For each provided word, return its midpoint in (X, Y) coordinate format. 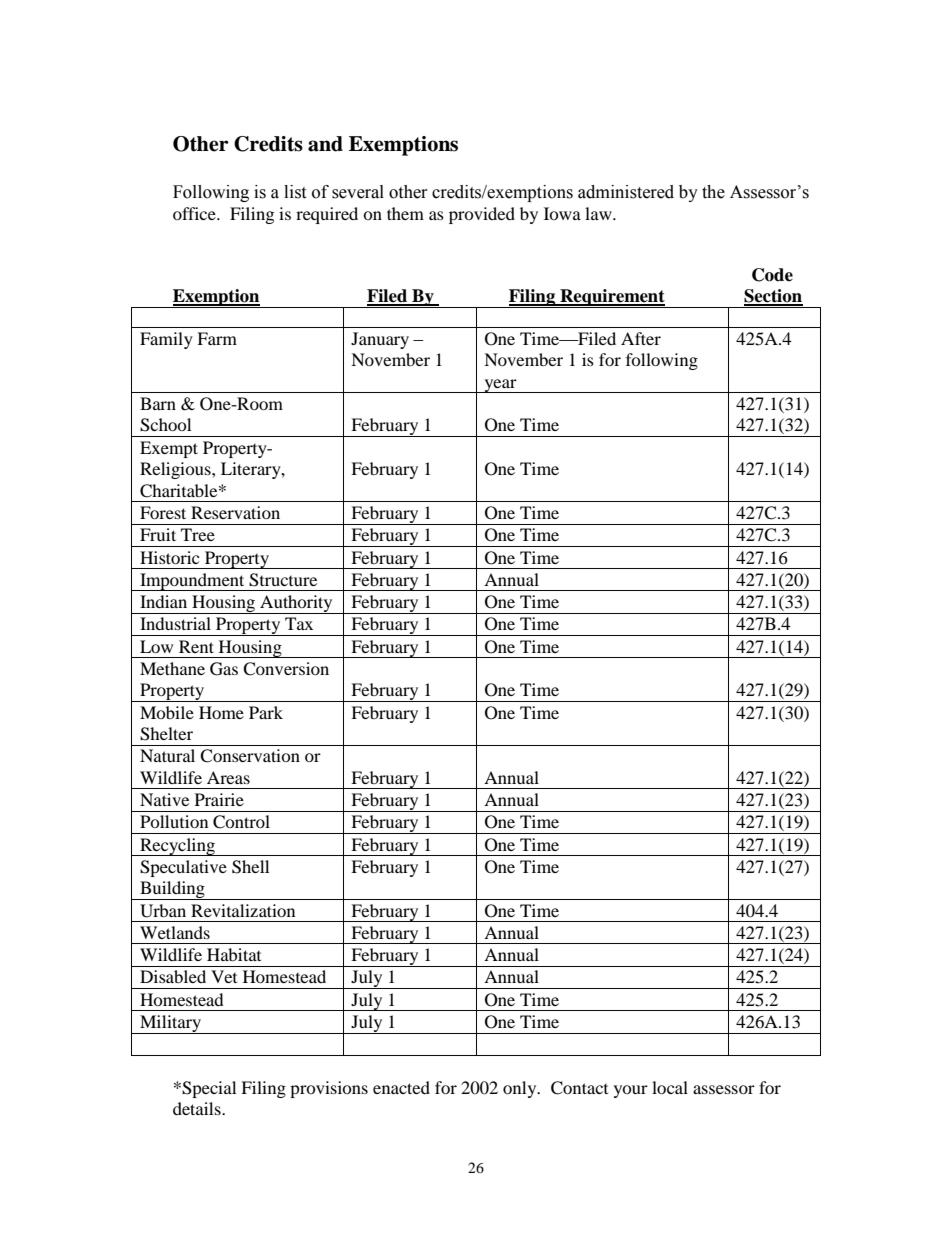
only (521, 1089)
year (500, 386)
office (195, 213)
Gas (224, 669)
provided (482, 215)
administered (626, 192)
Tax (299, 623)
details (198, 1108)
